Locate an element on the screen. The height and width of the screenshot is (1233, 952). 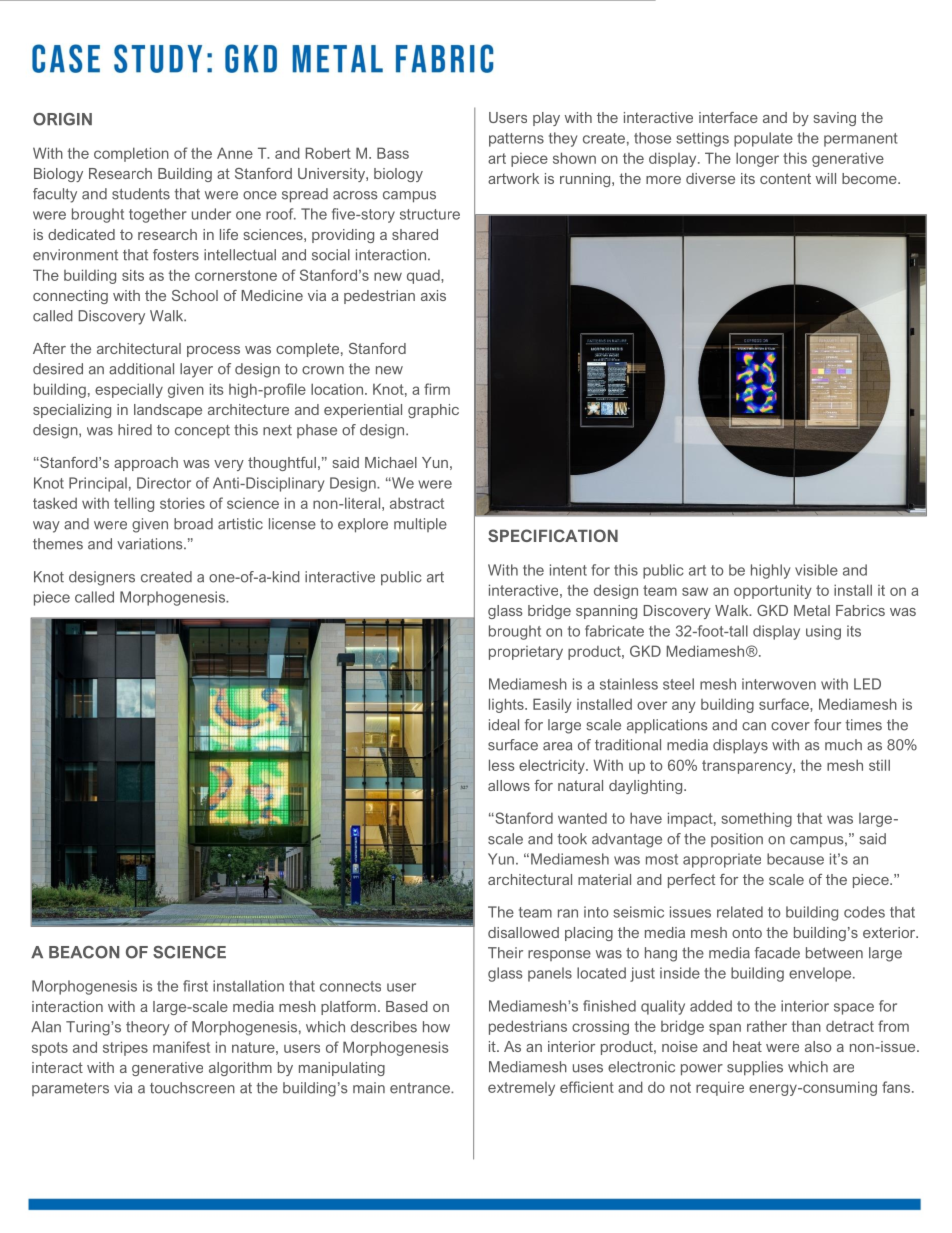
visible is located at coordinates (816, 570).
